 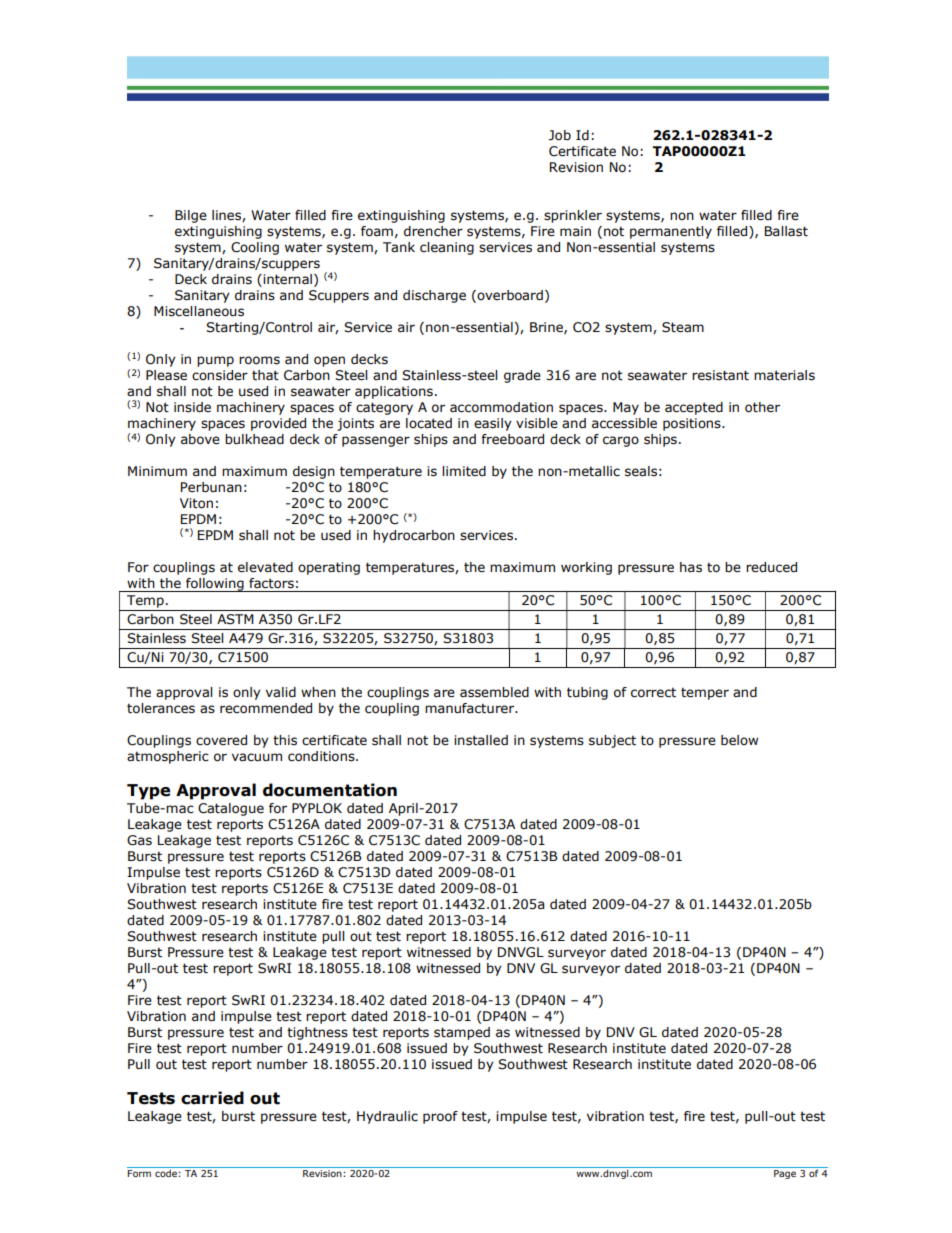 I want to click on ASTM, so click(x=235, y=619).
